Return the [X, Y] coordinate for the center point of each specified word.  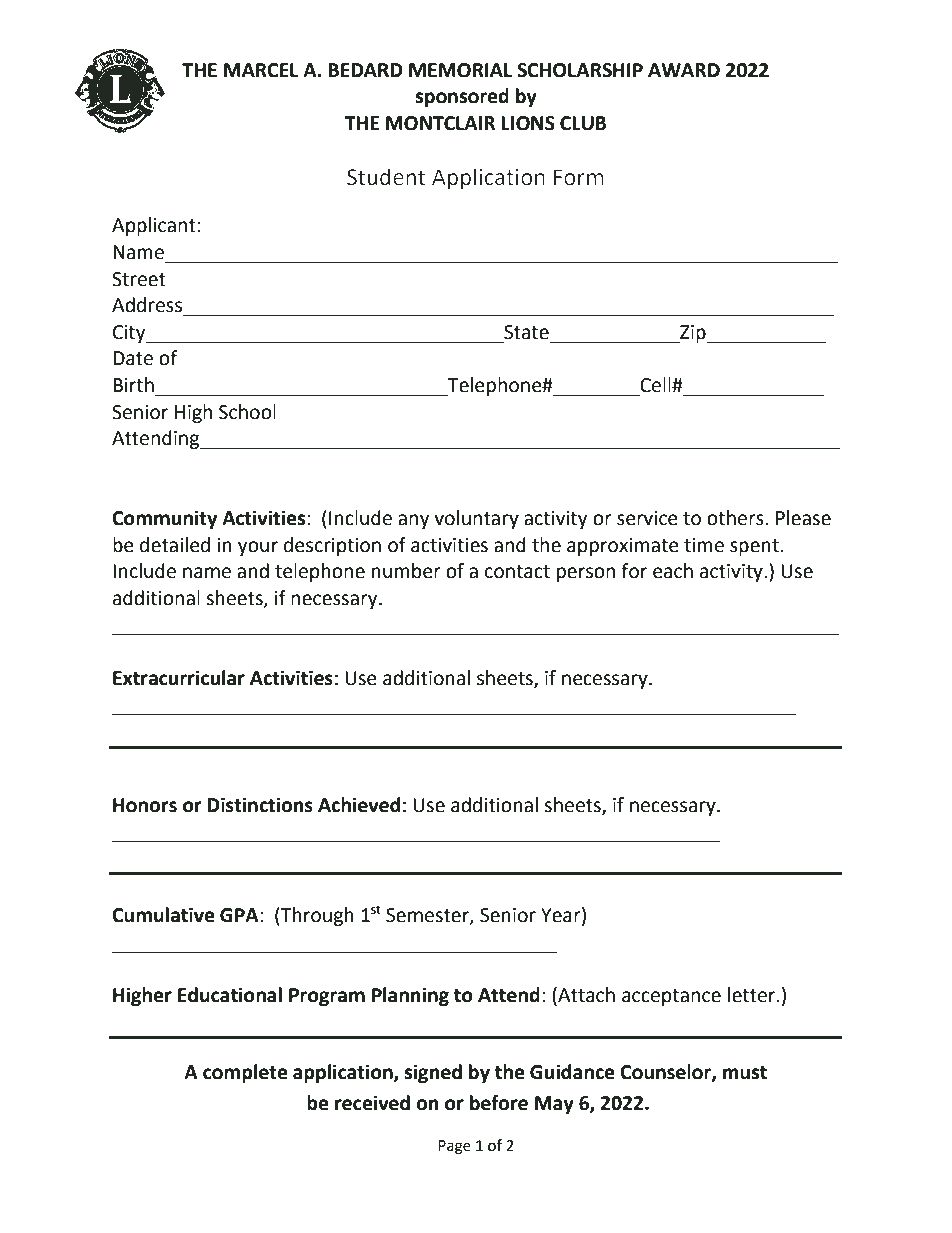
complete [245, 1073]
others [736, 518]
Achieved [359, 805]
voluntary [476, 519]
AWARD [684, 70]
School [247, 412]
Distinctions [260, 805]
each [673, 571]
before [499, 1103]
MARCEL [261, 70]
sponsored [462, 97]
